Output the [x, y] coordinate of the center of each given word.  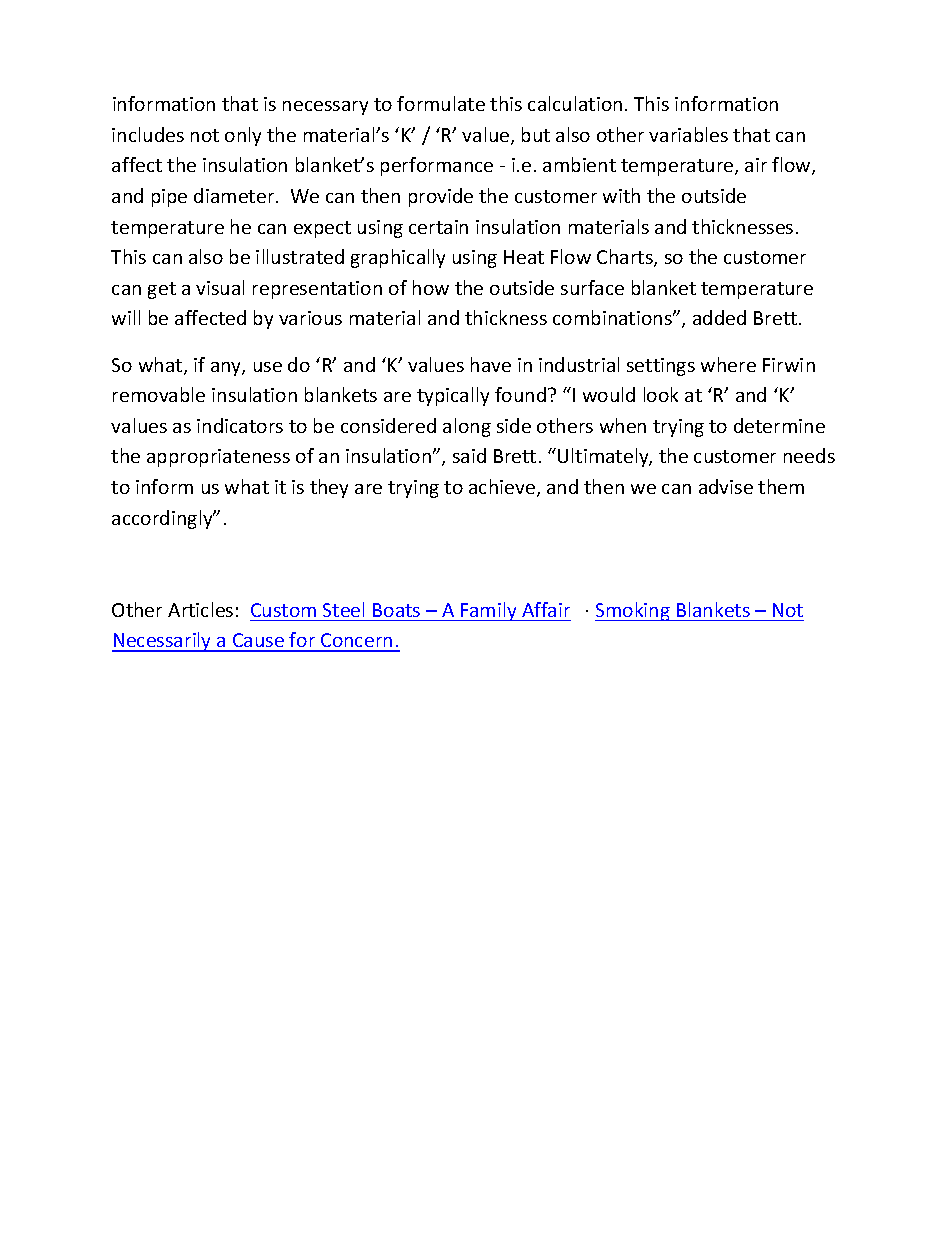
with [621, 195]
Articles [200, 609]
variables [688, 134]
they [329, 488]
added [719, 317]
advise [726, 486]
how [431, 287]
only [243, 136]
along [467, 427]
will [126, 317]
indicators [240, 425]
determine [779, 425]
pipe [169, 198]
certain [438, 227]
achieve [502, 486]
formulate [441, 103]
